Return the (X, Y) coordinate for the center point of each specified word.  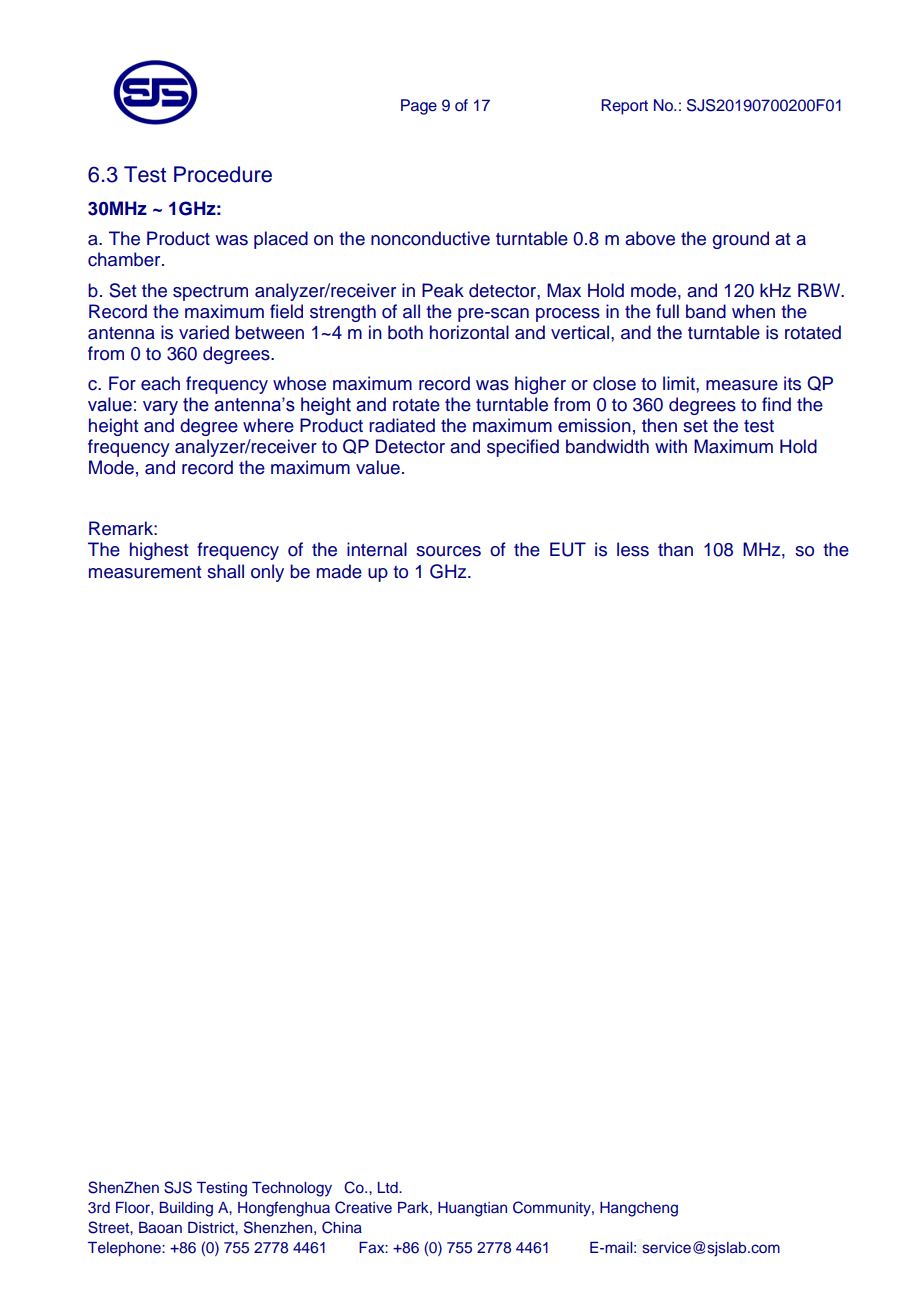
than (675, 549)
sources (448, 551)
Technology (292, 1189)
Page (419, 107)
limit (680, 383)
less (633, 549)
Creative (363, 1207)
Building (186, 1209)
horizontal (469, 332)
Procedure (223, 174)
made (339, 571)
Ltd (389, 1187)
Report (624, 107)
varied (204, 332)
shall (225, 571)
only (267, 573)
